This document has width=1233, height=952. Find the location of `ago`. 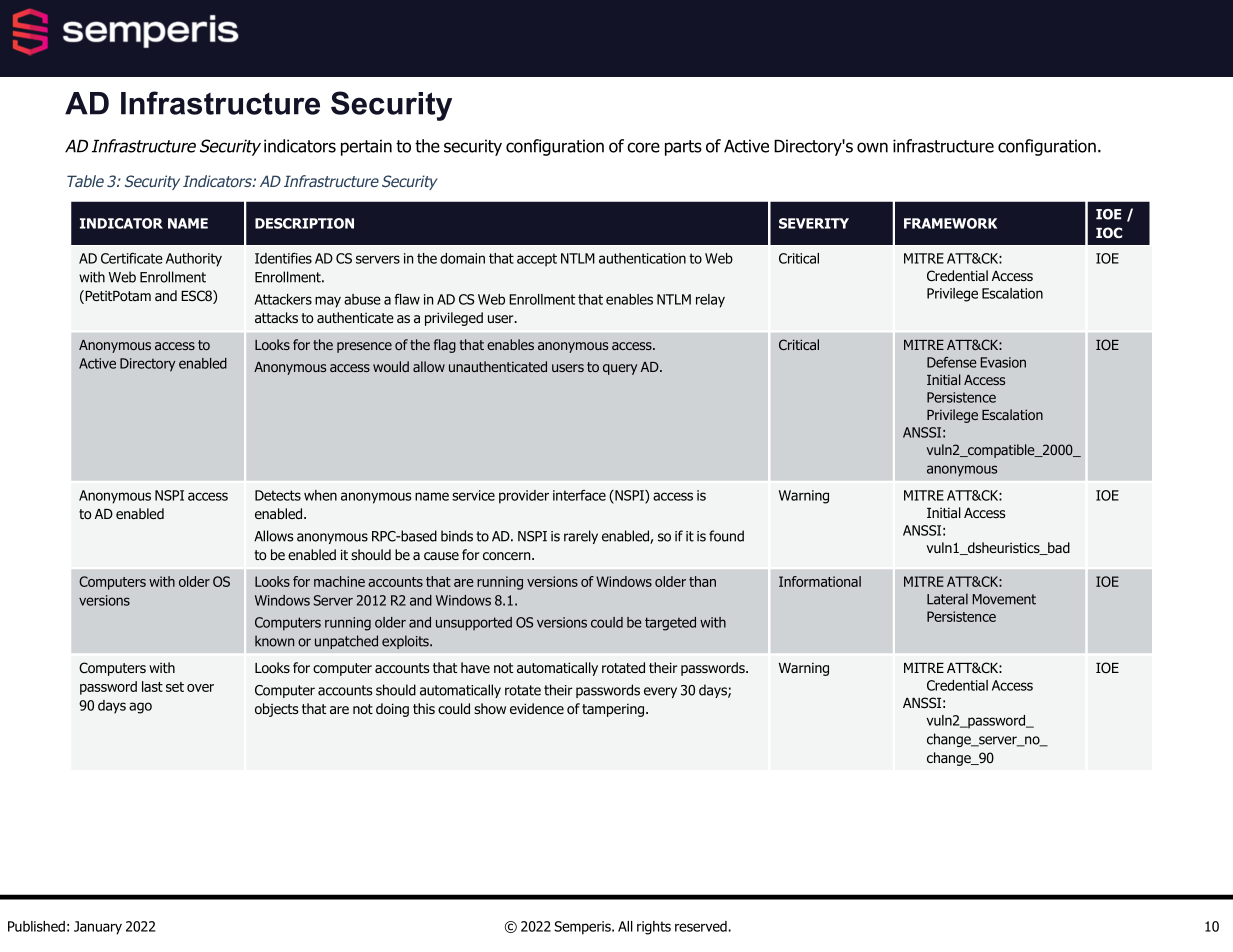

ago is located at coordinates (140, 708).
